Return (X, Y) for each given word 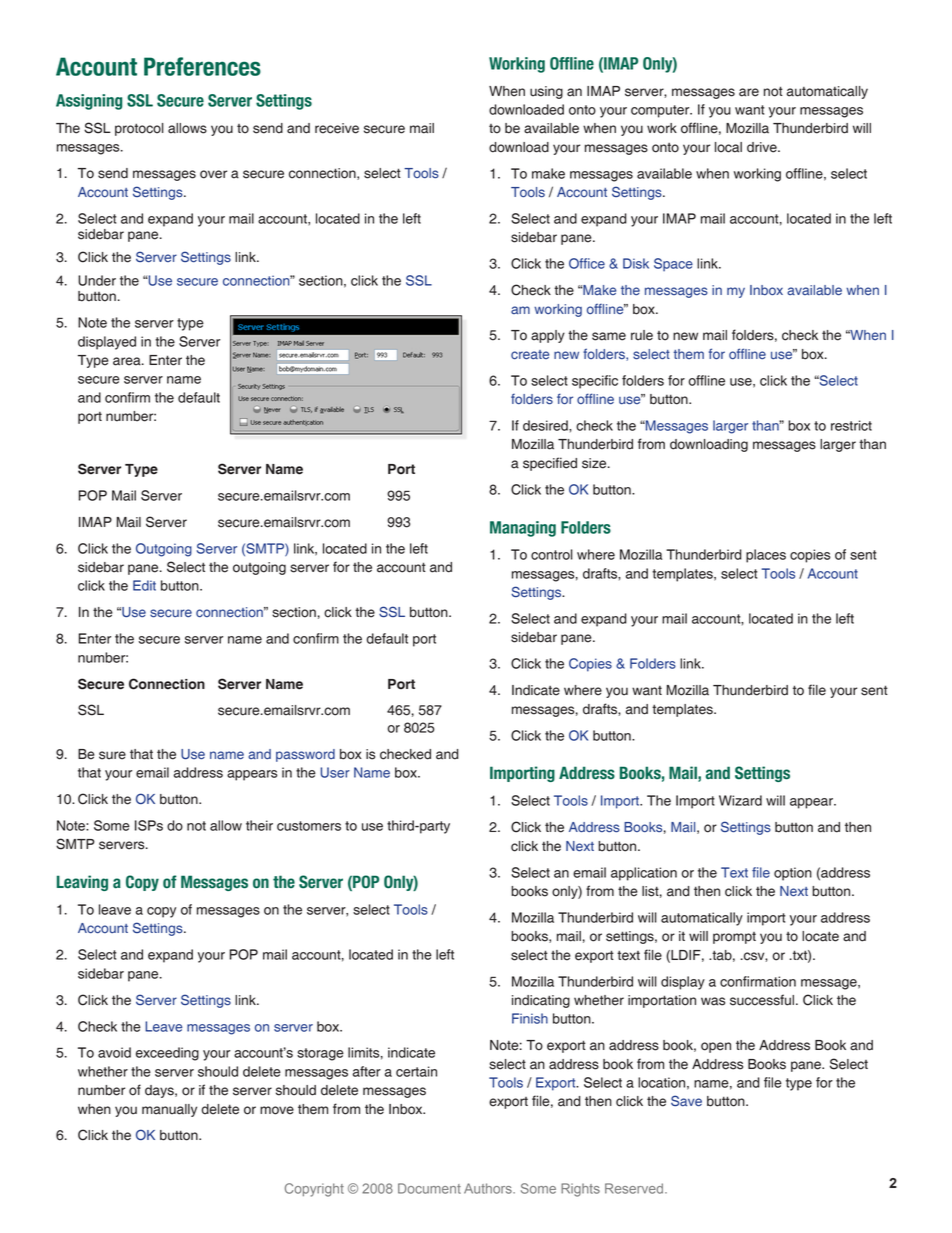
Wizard (740, 800)
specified (550, 464)
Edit (144, 585)
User (335, 772)
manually (169, 1110)
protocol (139, 129)
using (546, 92)
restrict (851, 425)
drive (763, 147)
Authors (489, 1188)
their (259, 825)
